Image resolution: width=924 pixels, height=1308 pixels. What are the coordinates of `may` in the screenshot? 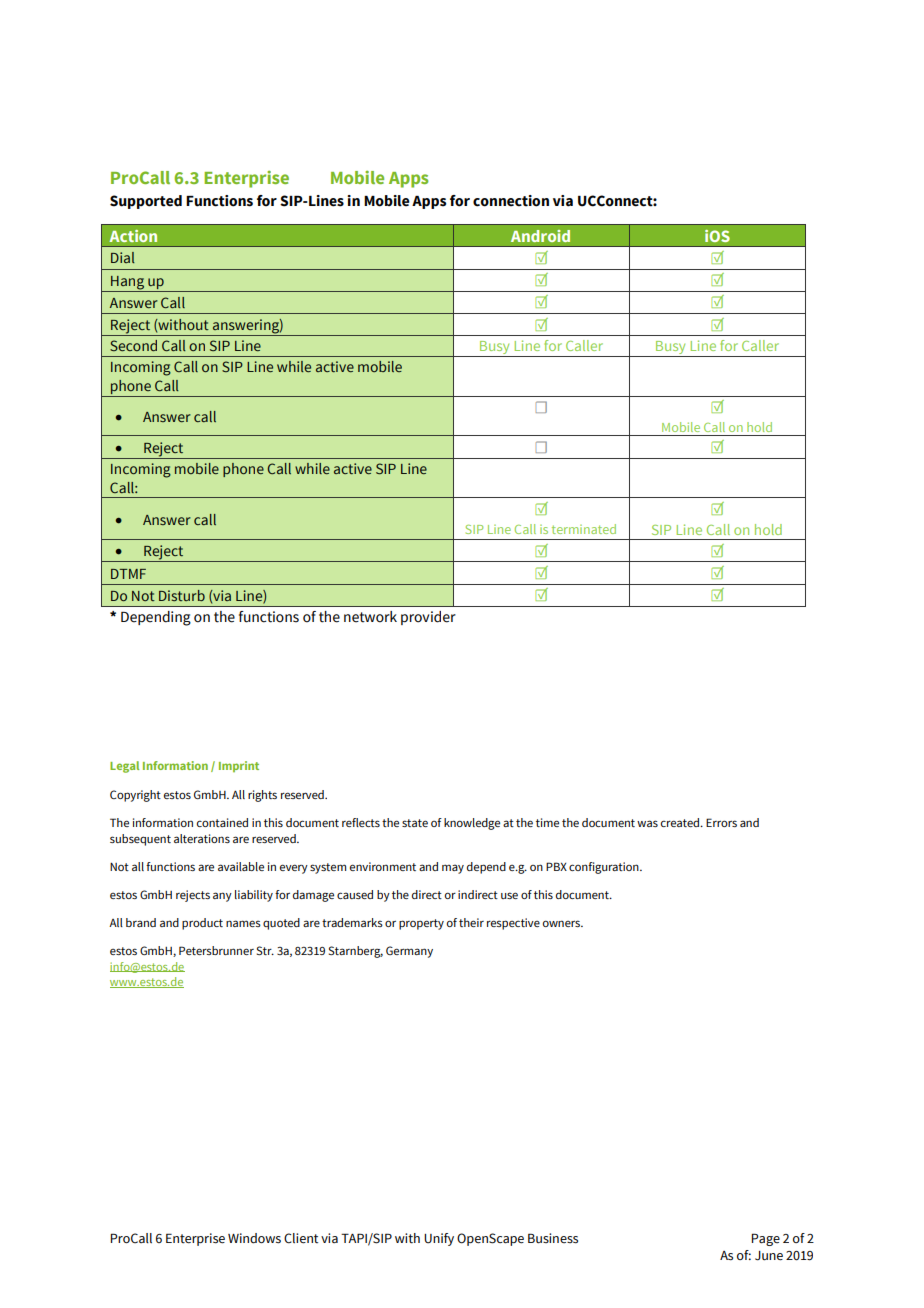 It's located at (453, 869).
